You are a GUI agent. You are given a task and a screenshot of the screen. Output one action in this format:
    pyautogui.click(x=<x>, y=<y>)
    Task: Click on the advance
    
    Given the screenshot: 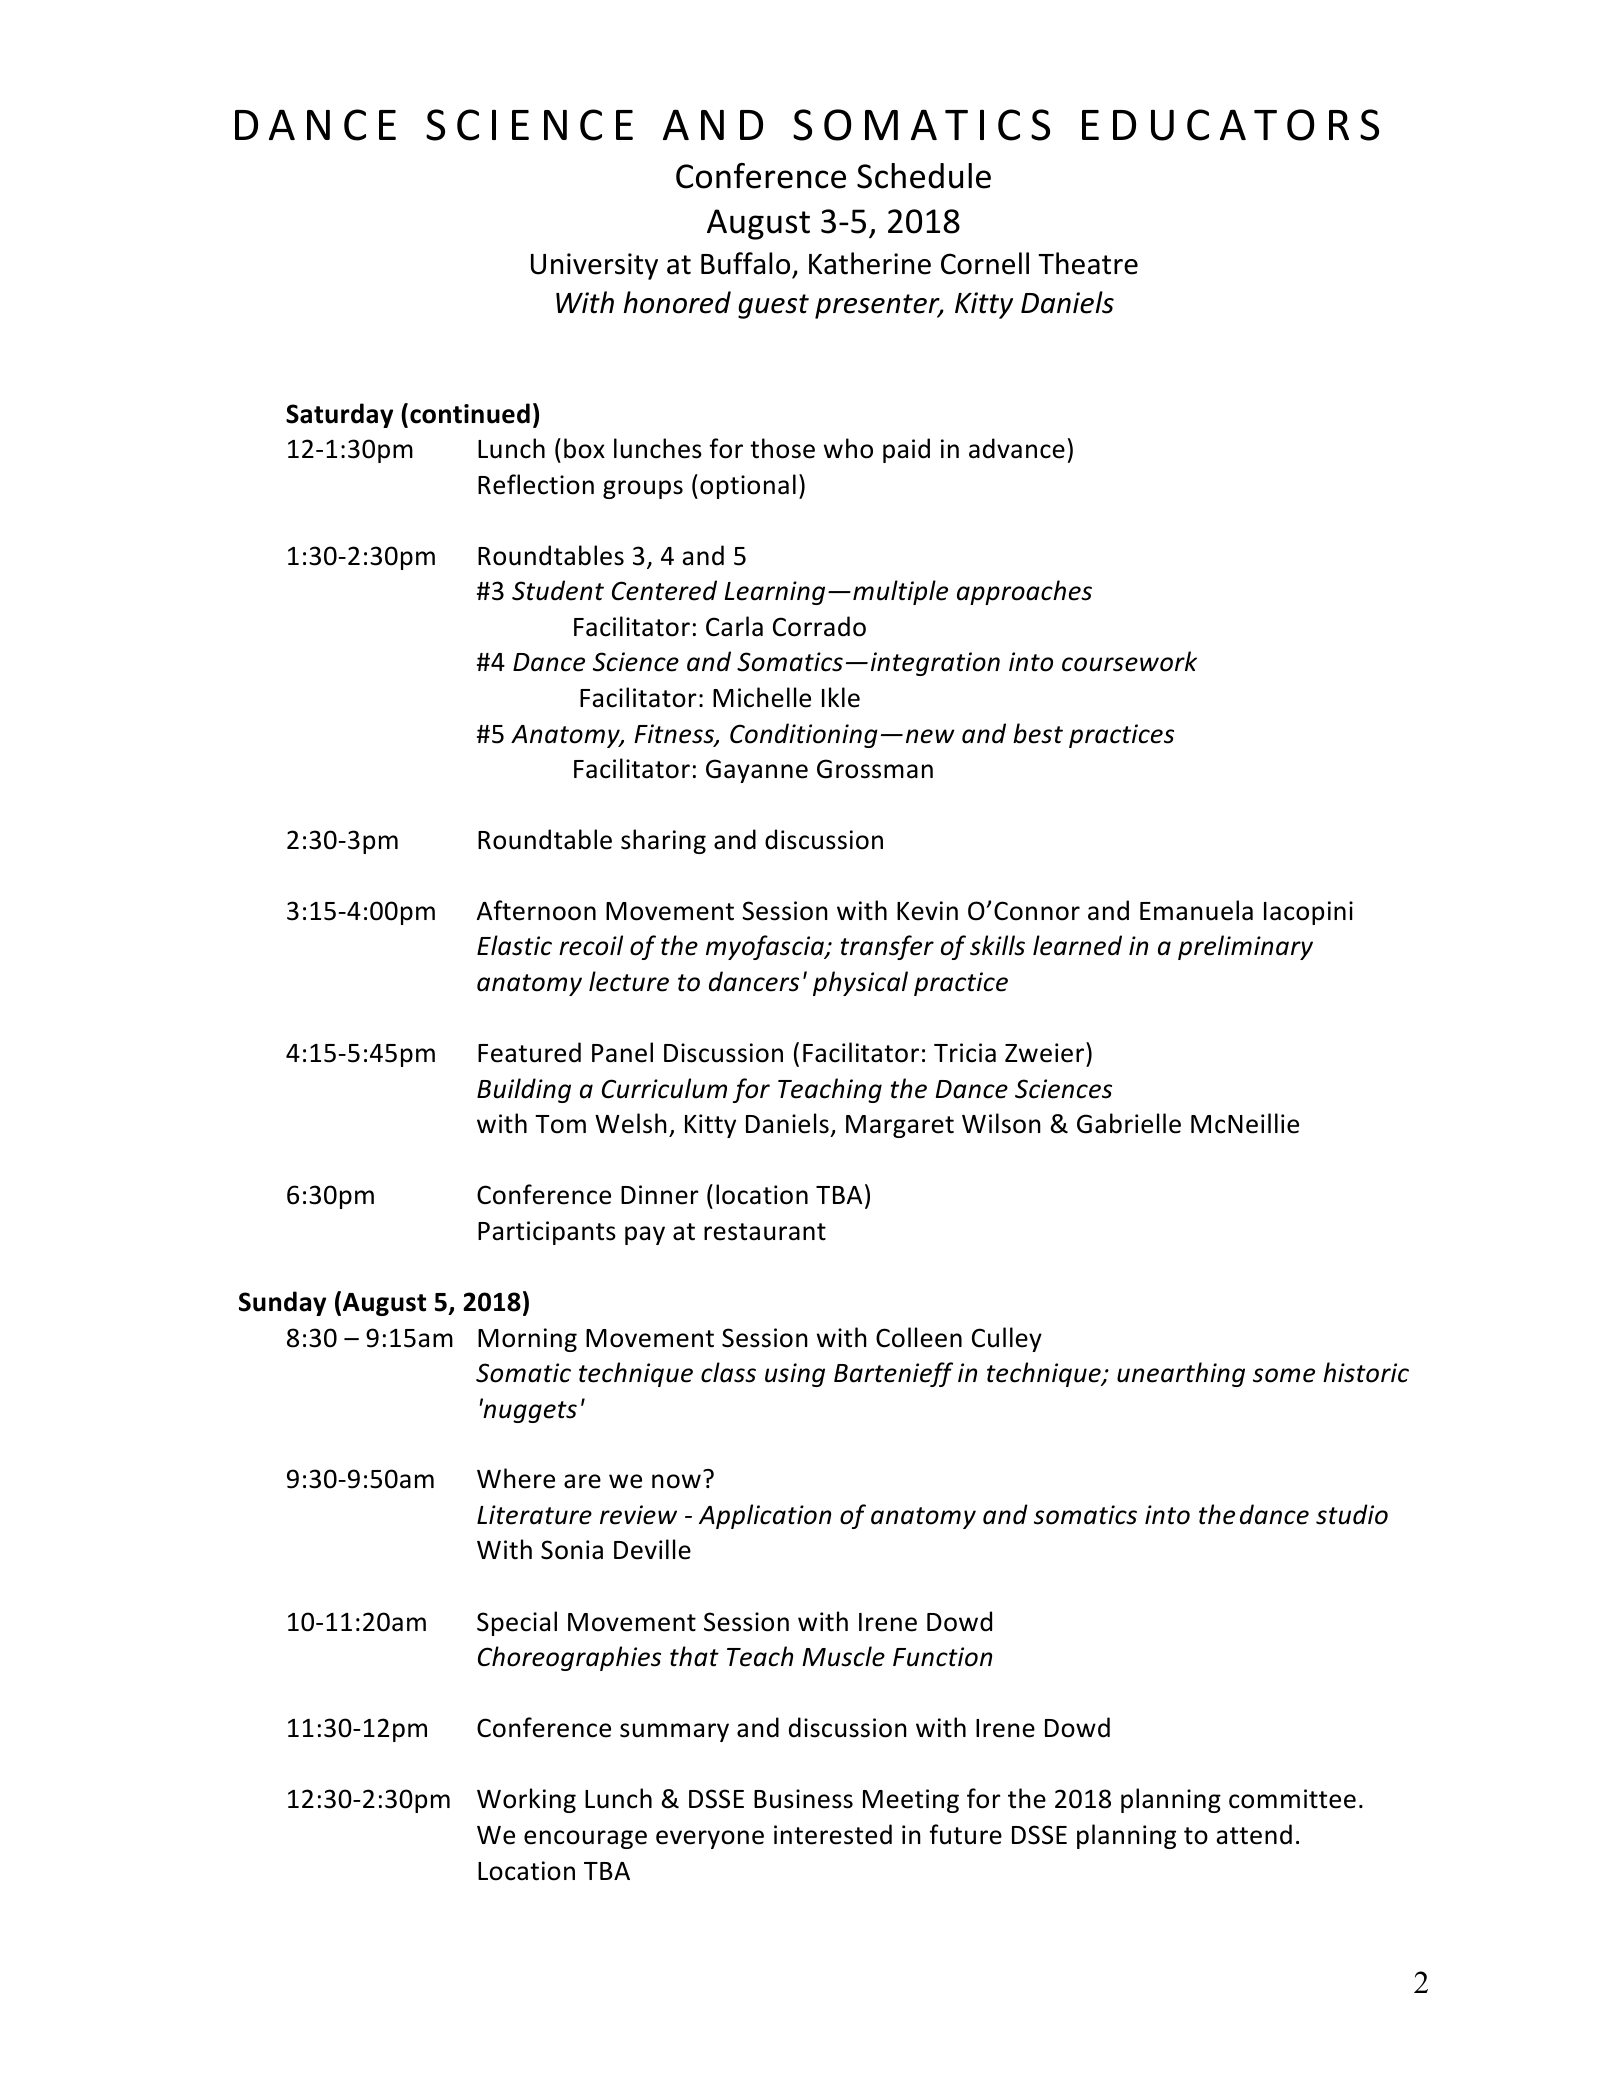 What is the action you would take?
    pyautogui.click(x=1017, y=448)
